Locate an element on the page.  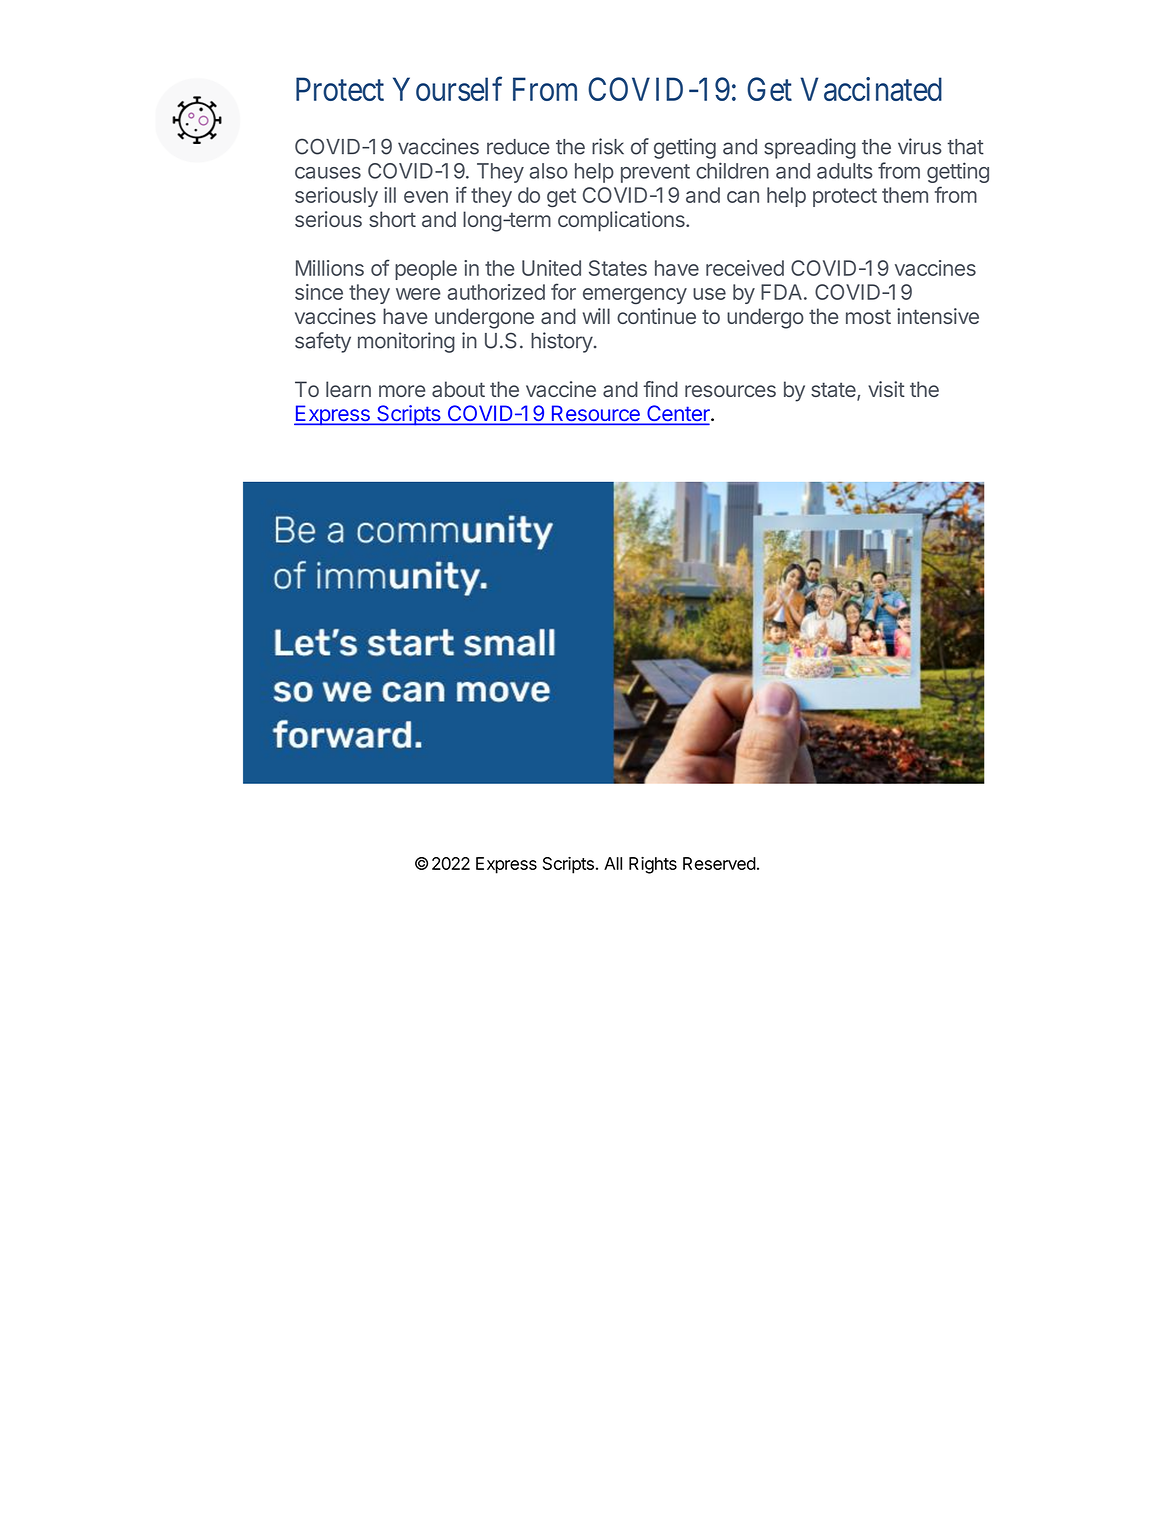
Vaccinated is located at coordinates (871, 89).
